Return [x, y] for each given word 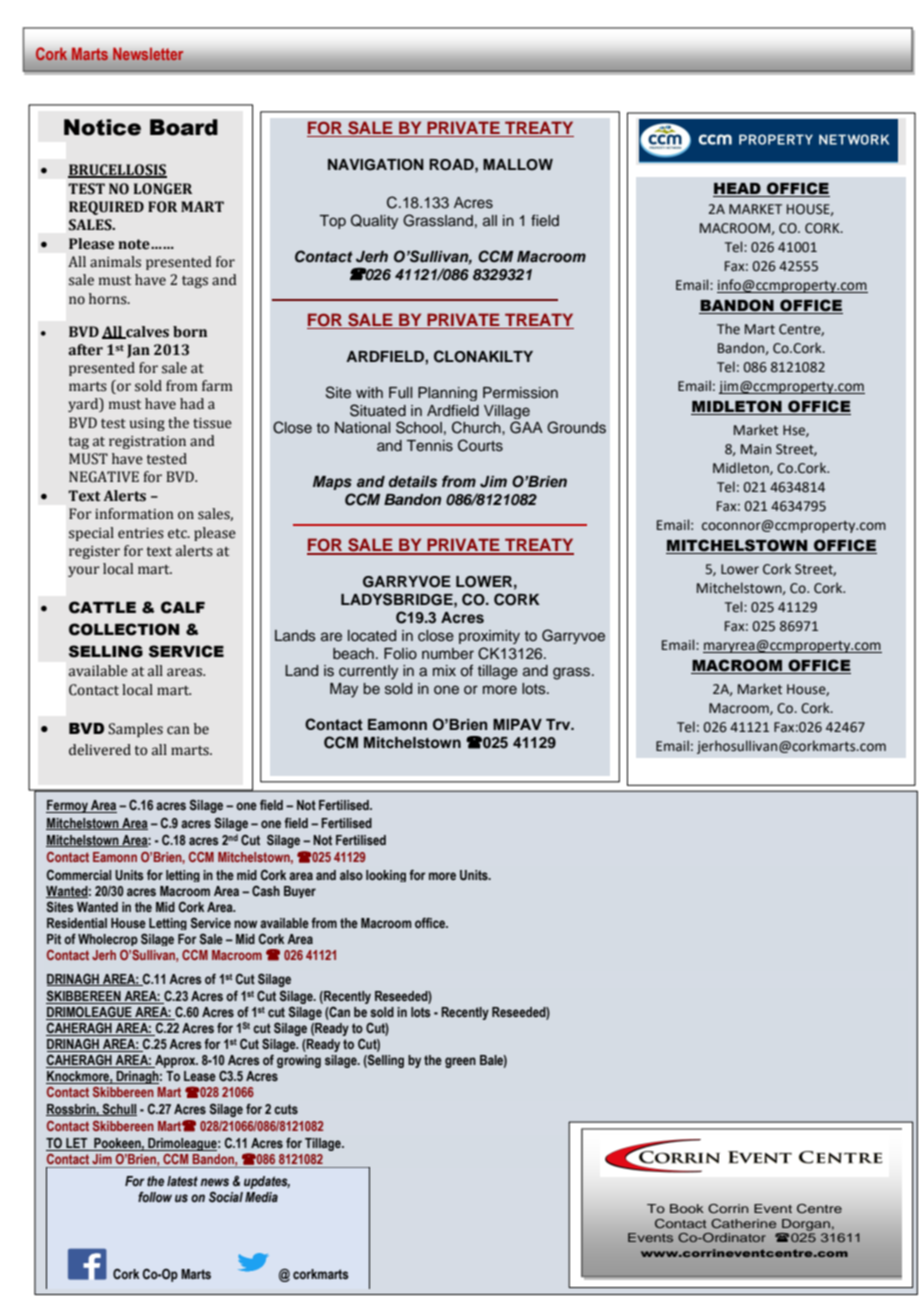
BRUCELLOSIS [117, 171]
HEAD [738, 190]
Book [687, 1208]
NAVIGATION [376, 165]
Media [261, 1197]
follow [155, 1197]
